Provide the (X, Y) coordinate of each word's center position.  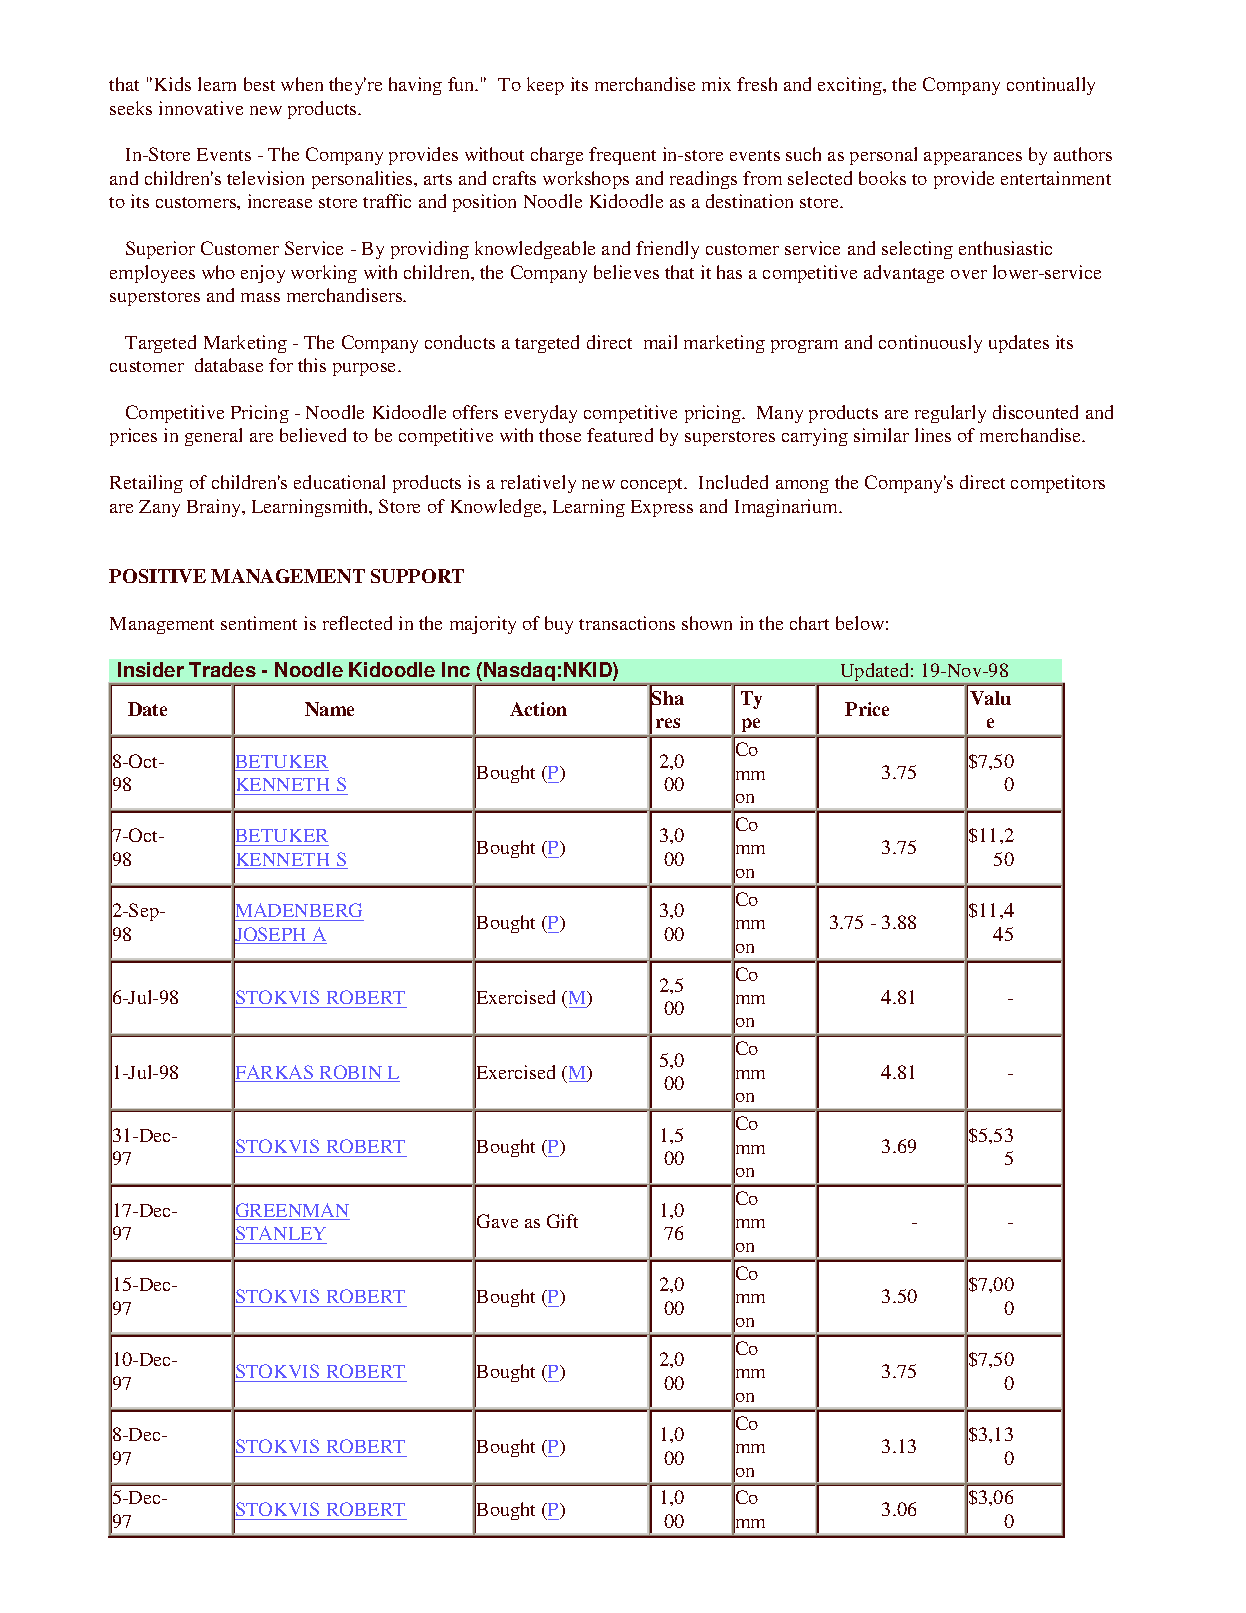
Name (329, 709)
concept (653, 485)
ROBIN (351, 1073)
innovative (201, 108)
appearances (973, 158)
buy (559, 625)
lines (933, 435)
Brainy (215, 508)
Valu (990, 698)
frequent (622, 156)
